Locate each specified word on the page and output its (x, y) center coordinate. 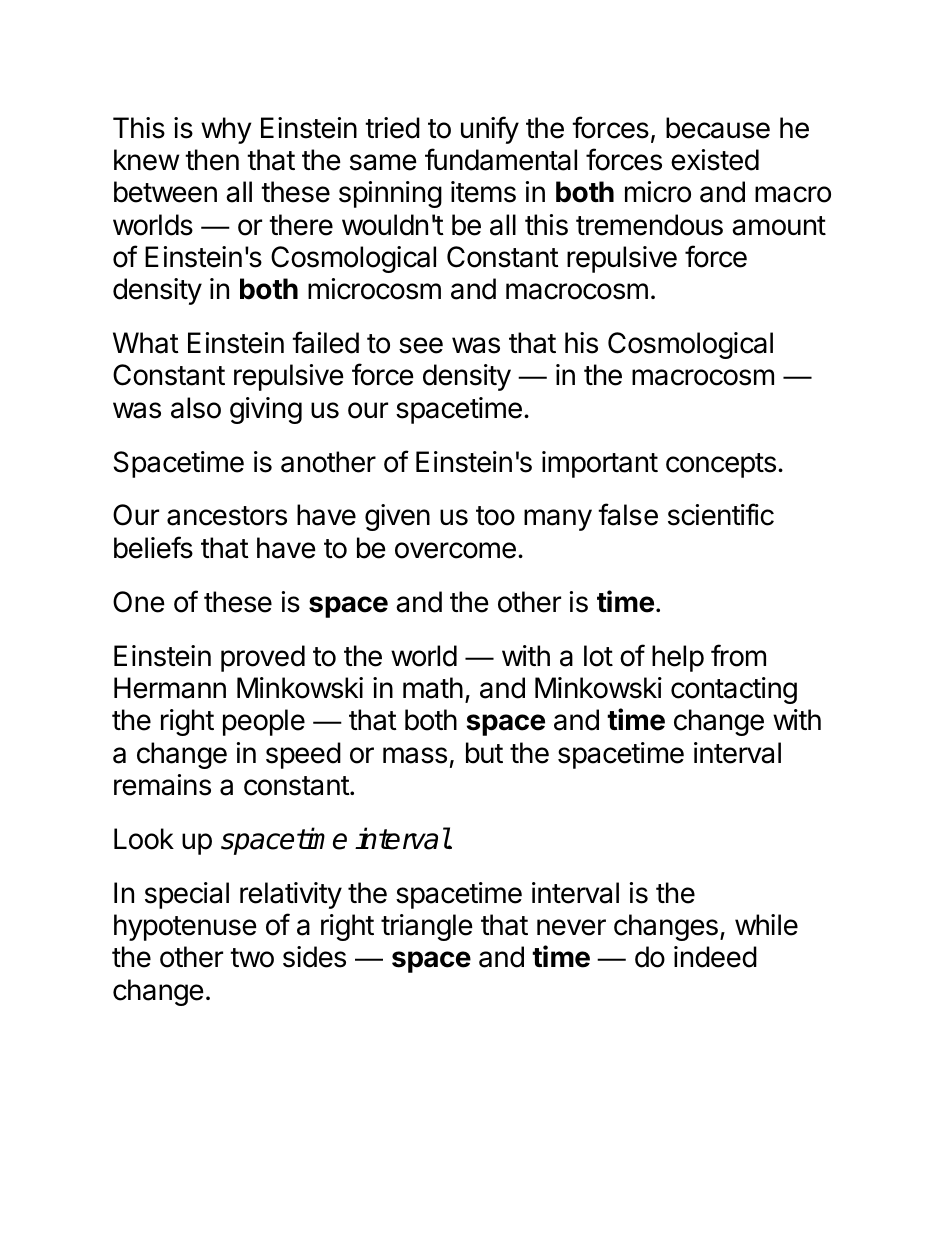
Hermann (170, 688)
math (433, 688)
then (212, 160)
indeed (715, 957)
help (678, 658)
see (421, 345)
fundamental (501, 159)
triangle (427, 927)
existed (715, 160)
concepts (721, 465)
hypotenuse (185, 927)
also (196, 408)
